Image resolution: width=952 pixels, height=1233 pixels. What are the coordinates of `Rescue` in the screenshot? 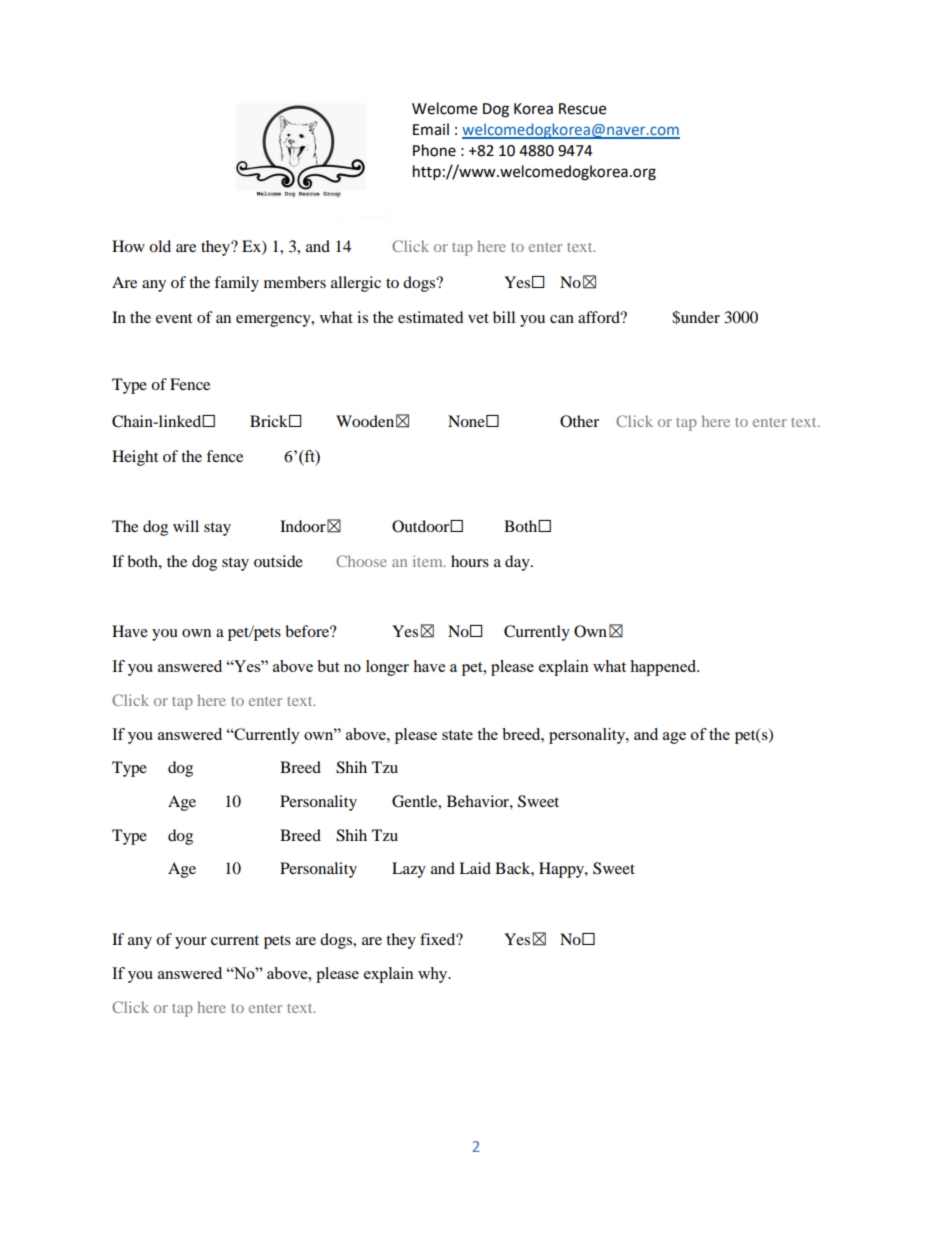 It's located at (582, 109).
